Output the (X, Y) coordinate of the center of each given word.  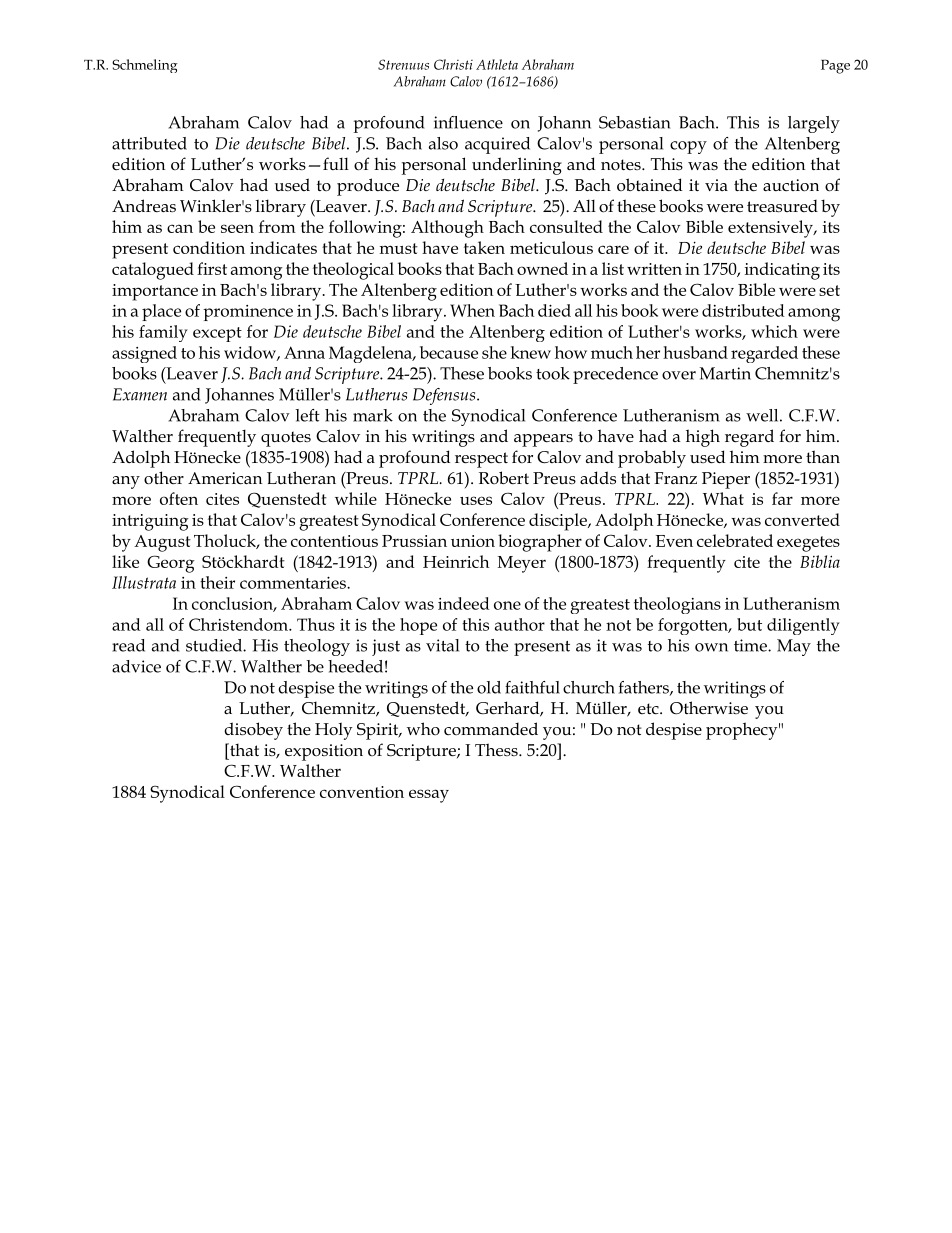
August (162, 543)
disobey (253, 731)
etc (649, 708)
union (473, 541)
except (217, 334)
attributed (149, 143)
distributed (743, 310)
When (472, 310)
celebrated (735, 540)
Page (835, 66)
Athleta (497, 64)
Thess (497, 750)
